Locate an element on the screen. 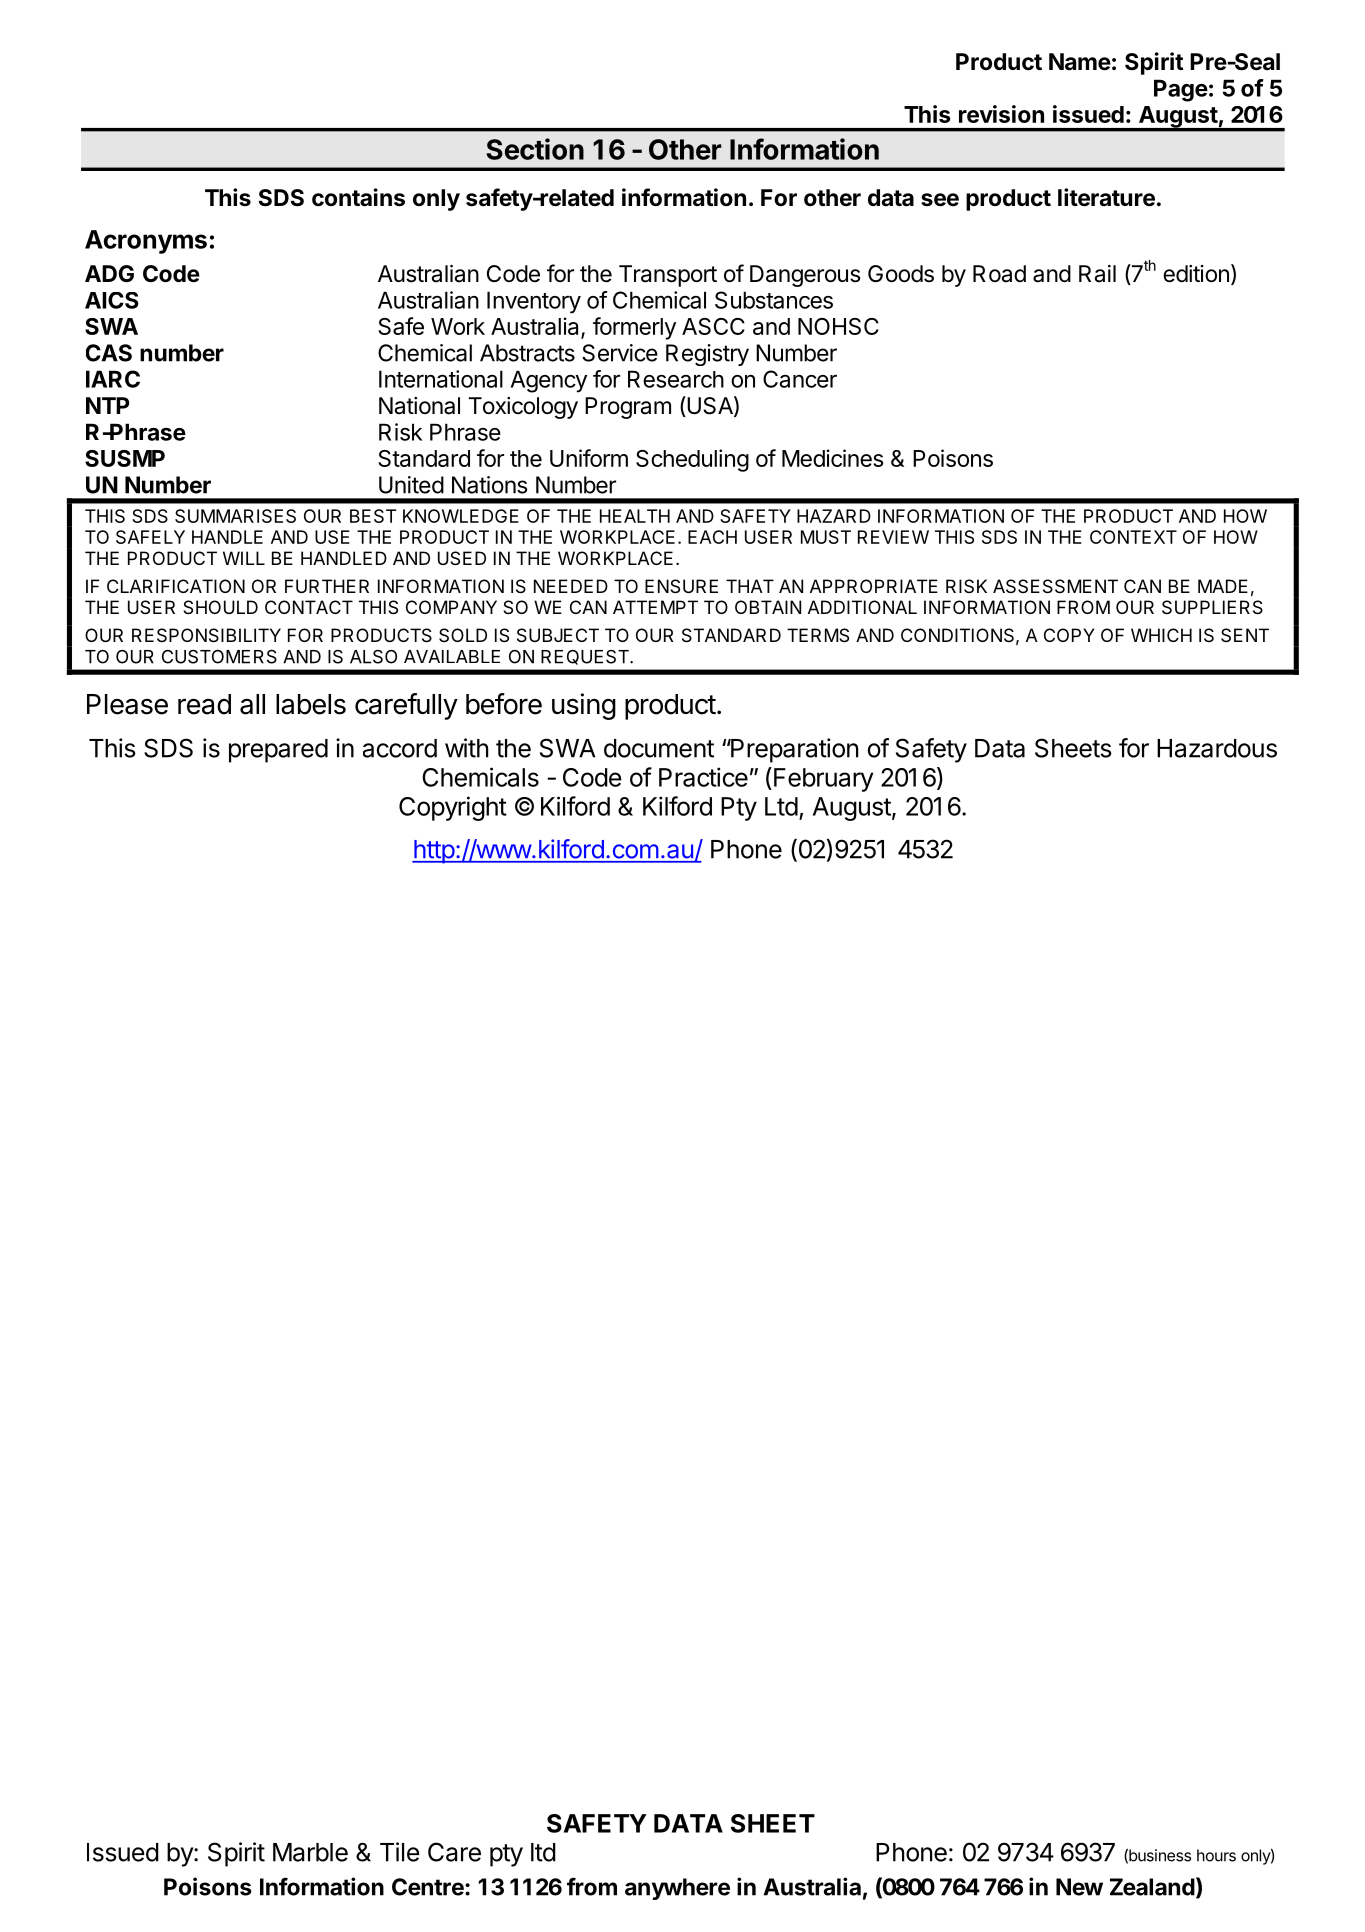 This screenshot has height=1932, width=1365. contains is located at coordinates (358, 197).
